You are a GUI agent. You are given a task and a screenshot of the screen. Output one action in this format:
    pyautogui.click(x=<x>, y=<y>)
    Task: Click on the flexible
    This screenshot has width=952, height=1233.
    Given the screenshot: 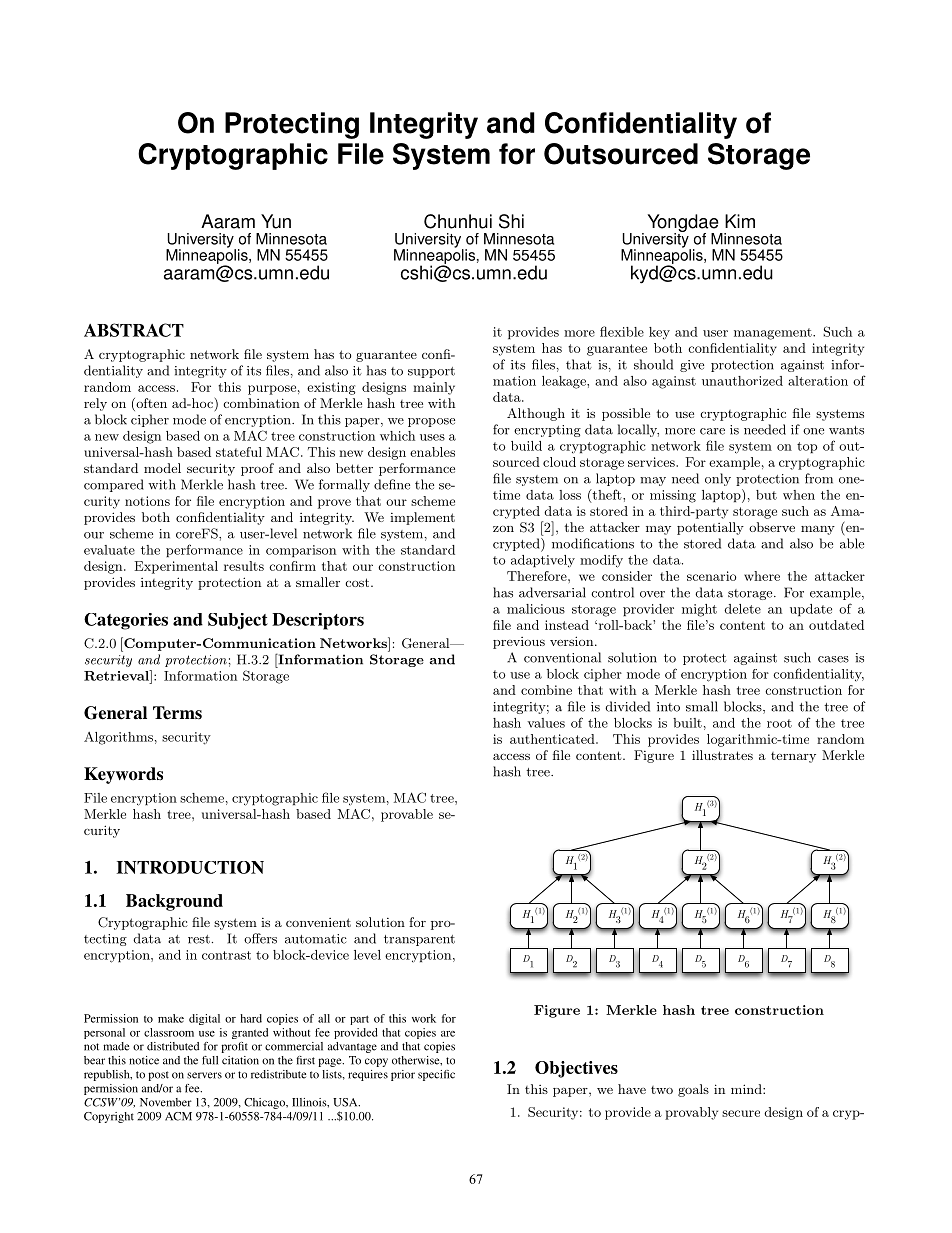 What is the action you would take?
    pyautogui.click(x=622, y=331)
